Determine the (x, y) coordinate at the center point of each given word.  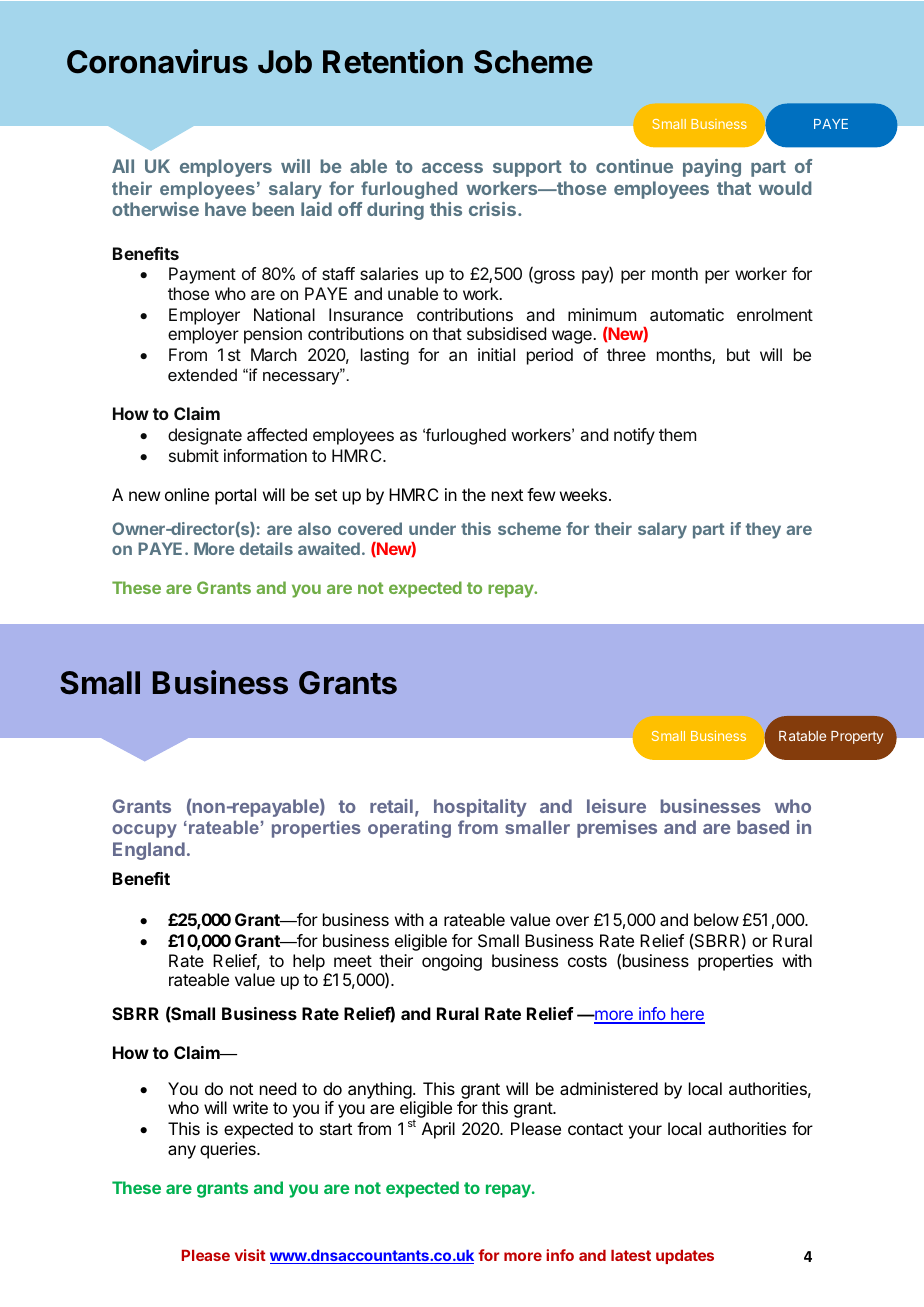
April (438, 1130)
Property (857, 737)
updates (685, 1257)
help (309, 962)
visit (250, 1255)
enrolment (775, 314)
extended (202, 374)
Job (285, 62)
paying (712, 168)
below (716, 919)
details (266, 548)
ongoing (452, 962)
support (527, 168)
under (432, 528)
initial (496, 354)
